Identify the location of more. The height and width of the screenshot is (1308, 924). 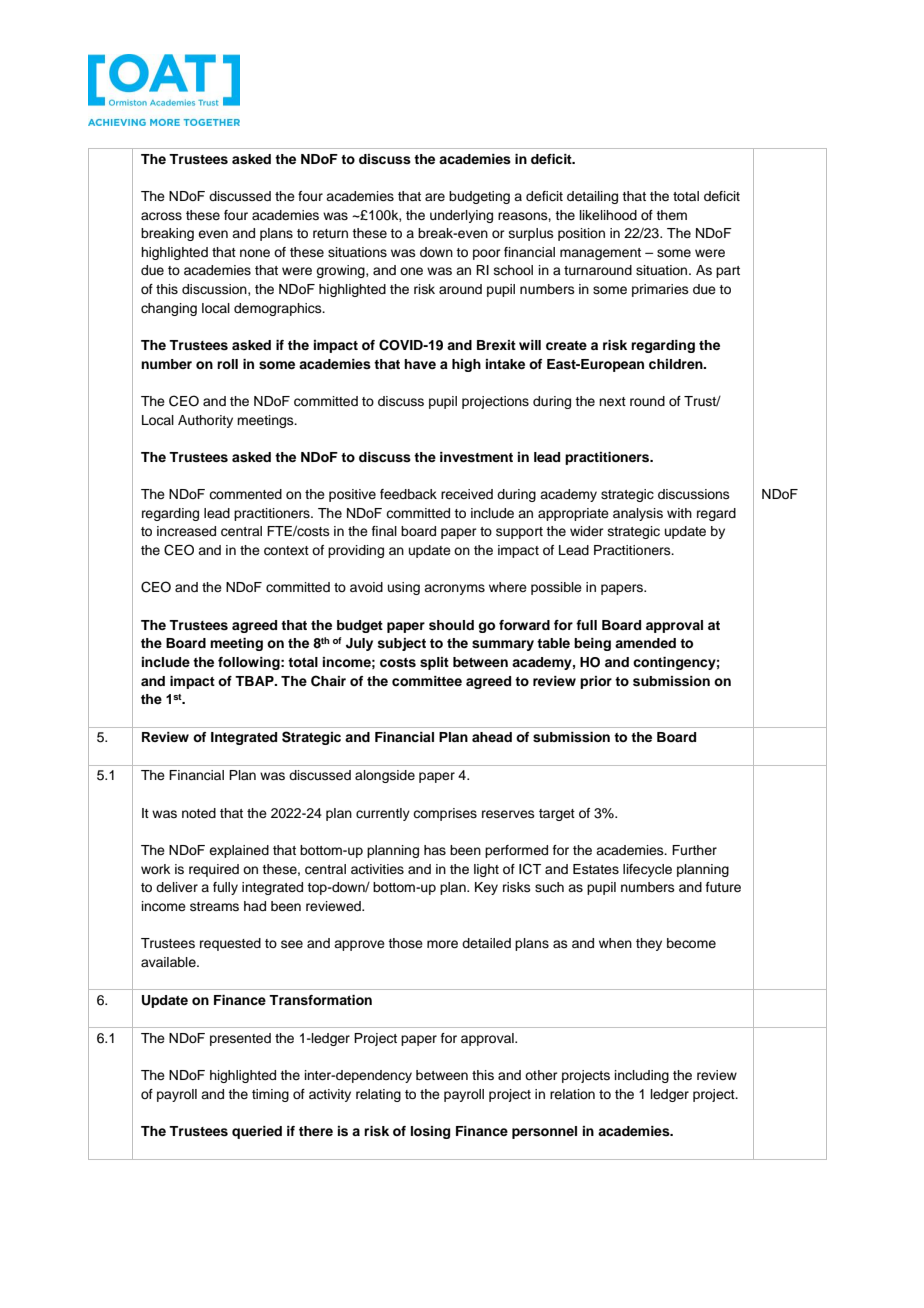
(442, 944).
